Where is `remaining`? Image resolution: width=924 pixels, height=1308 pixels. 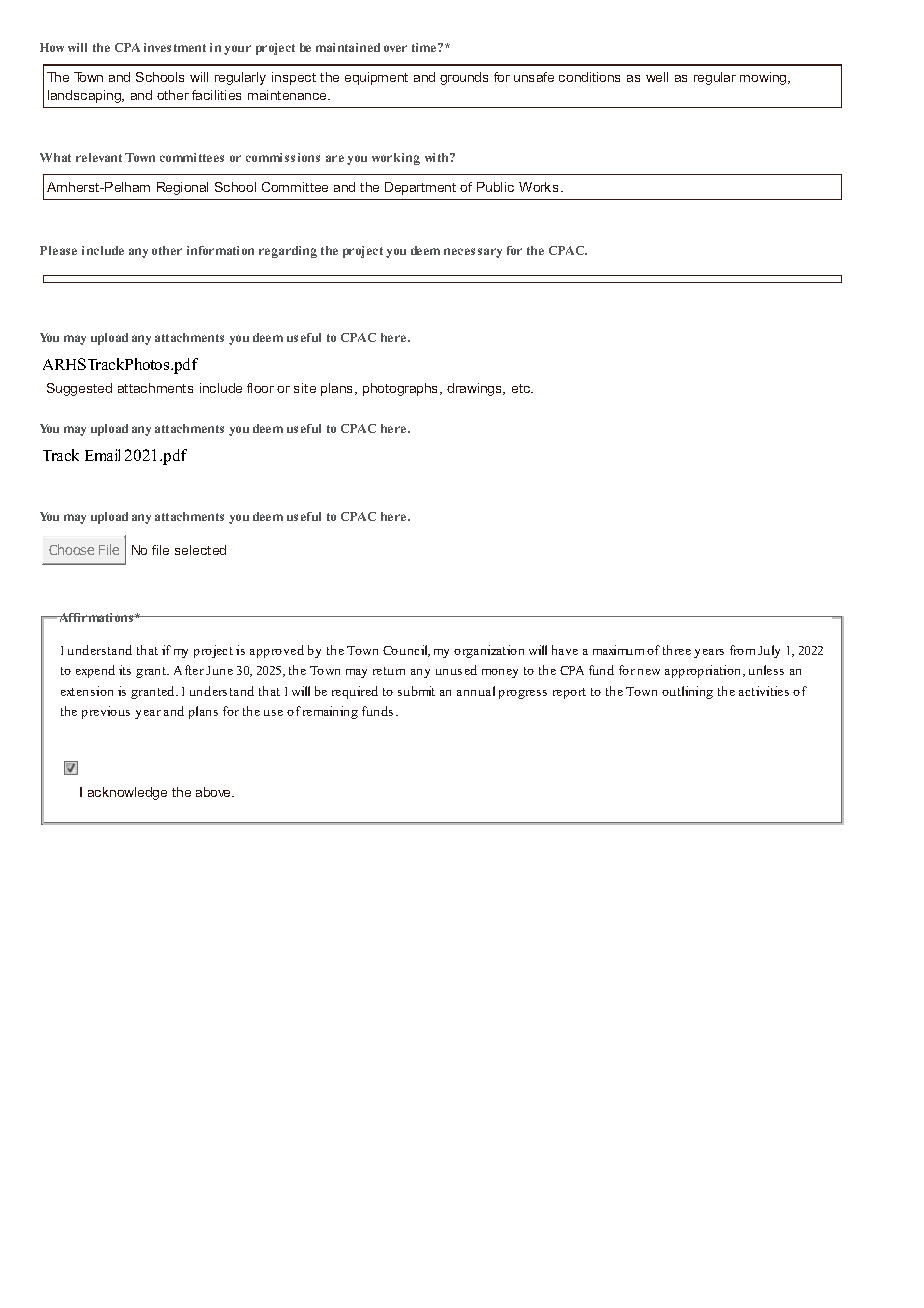 remaining is located at coordinates (330, 712).
